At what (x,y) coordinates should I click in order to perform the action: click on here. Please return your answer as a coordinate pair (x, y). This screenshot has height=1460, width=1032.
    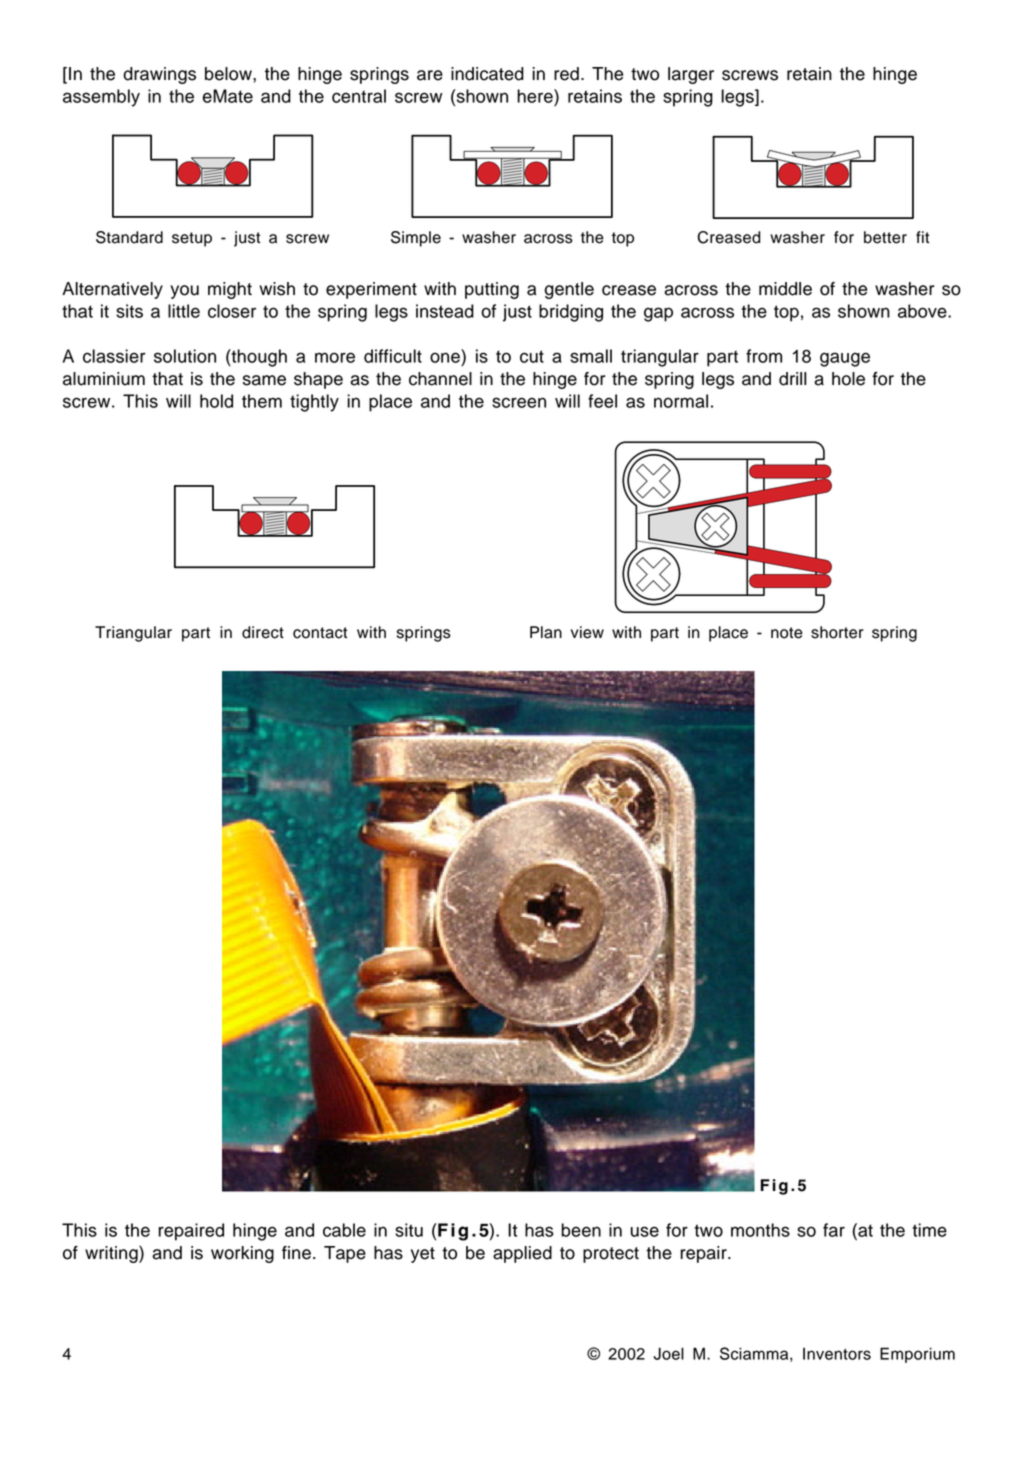
    Looking at the image, I should click on (536, 96).
